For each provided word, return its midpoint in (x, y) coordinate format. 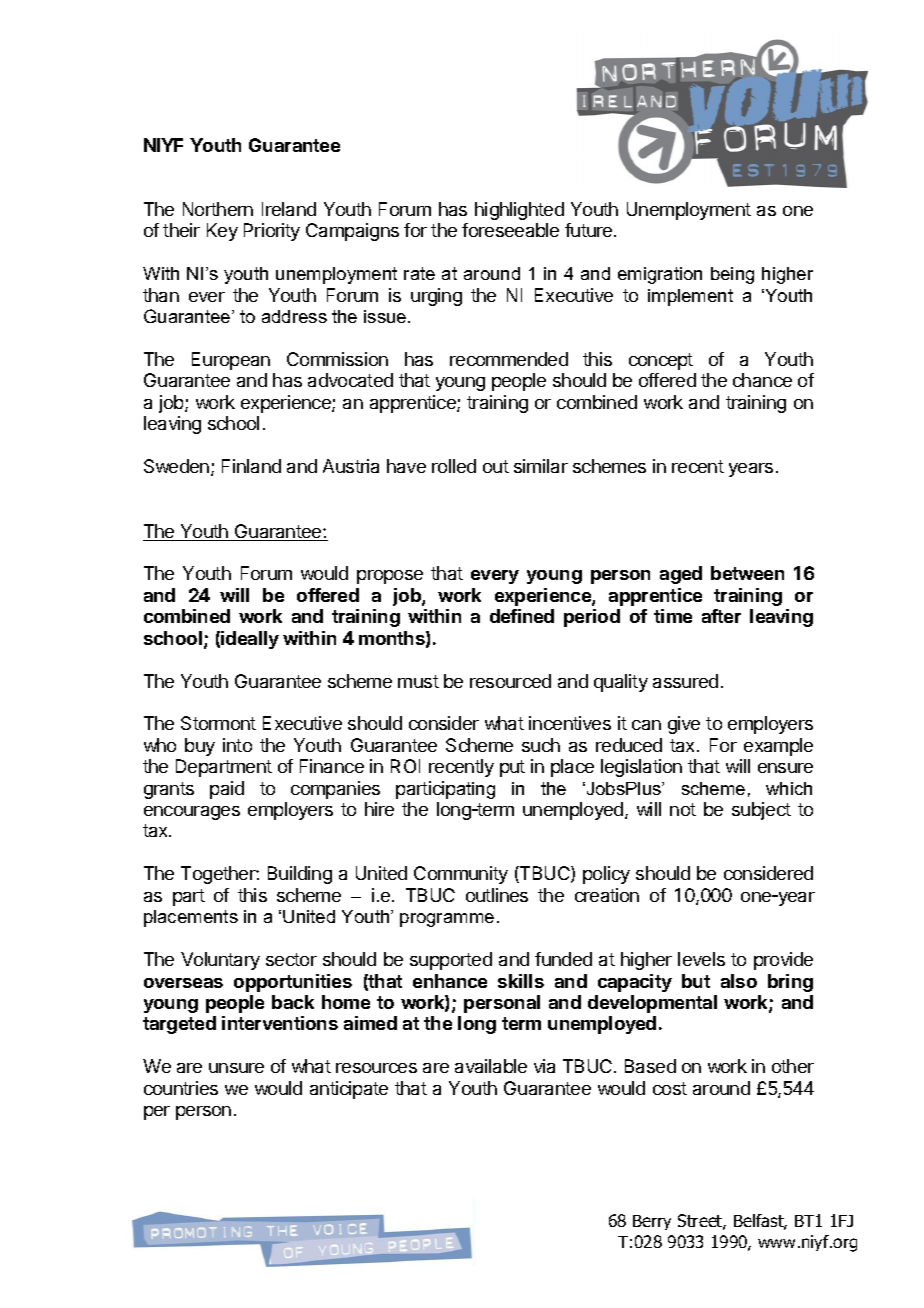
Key (222, 232)
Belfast (760, 1222)
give (684, 725)
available (491, 1066)
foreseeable (510, 230)
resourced (510, 681)
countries (181, 1088)
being (732, 275)
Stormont (218, 723)
